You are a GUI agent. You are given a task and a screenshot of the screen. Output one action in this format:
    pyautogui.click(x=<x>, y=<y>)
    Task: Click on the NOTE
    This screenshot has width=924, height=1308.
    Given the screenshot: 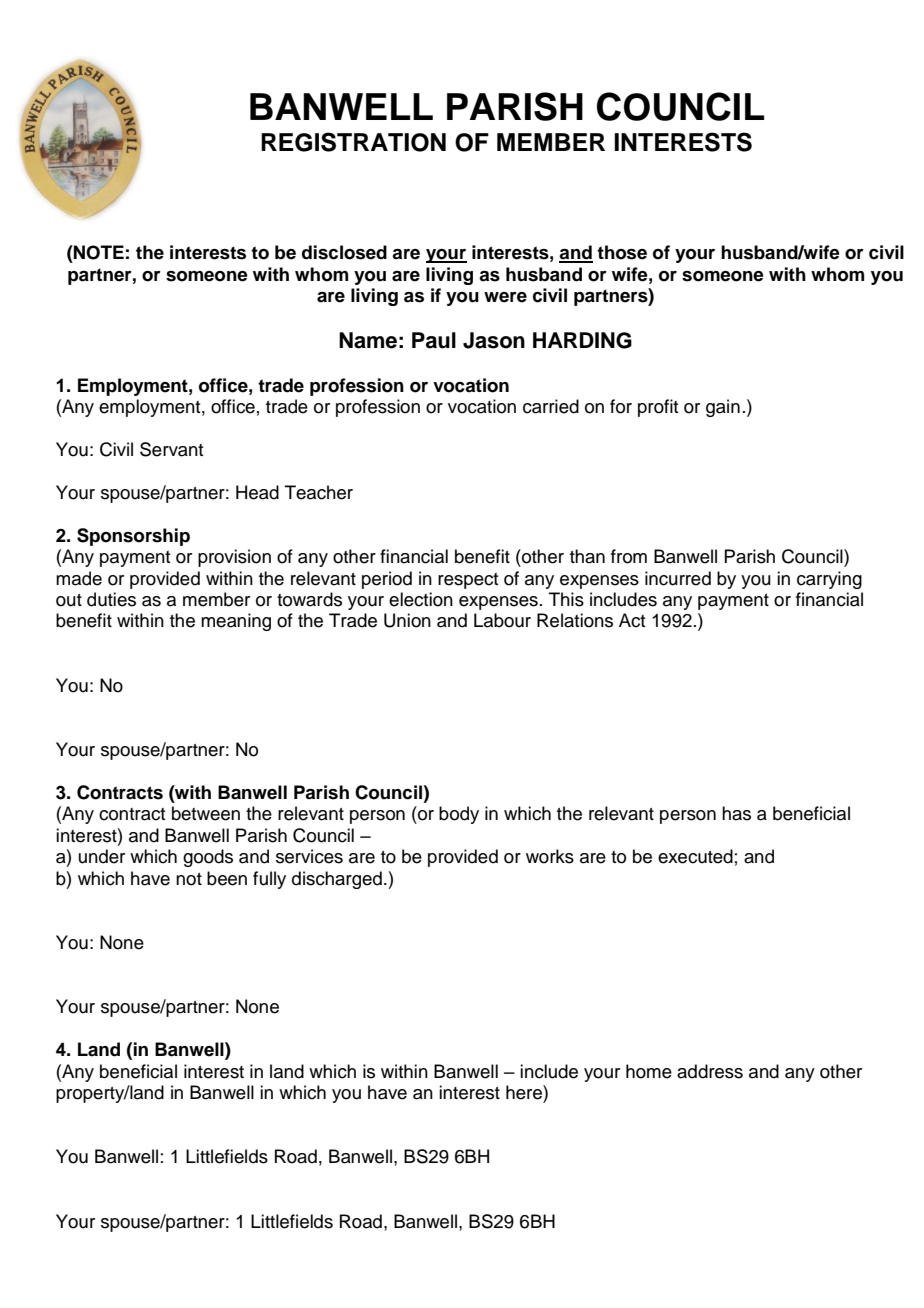 What is the action you would take?
    pyautogui.click(x=98, y=252)
